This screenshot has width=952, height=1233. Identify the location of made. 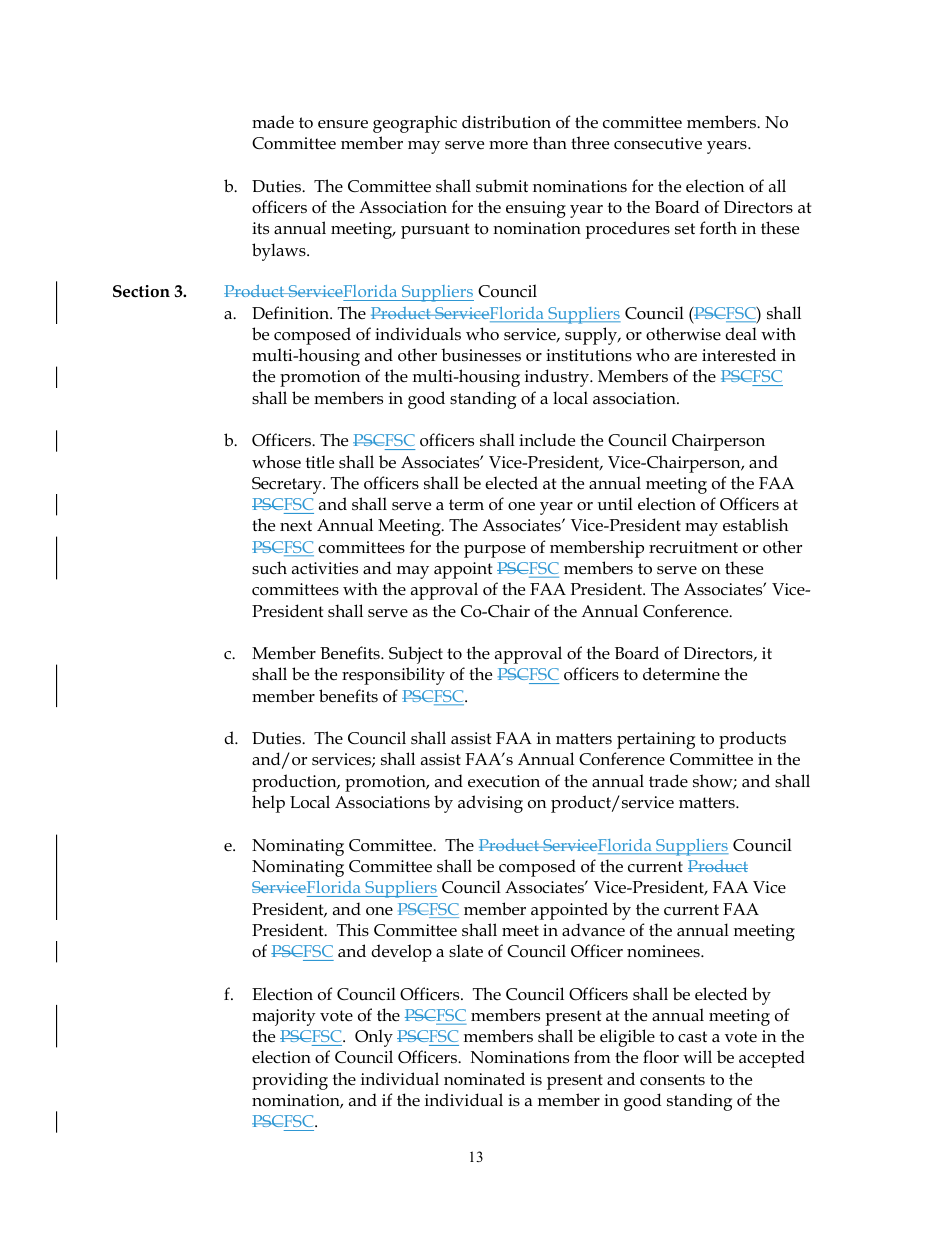
(273, 121).
